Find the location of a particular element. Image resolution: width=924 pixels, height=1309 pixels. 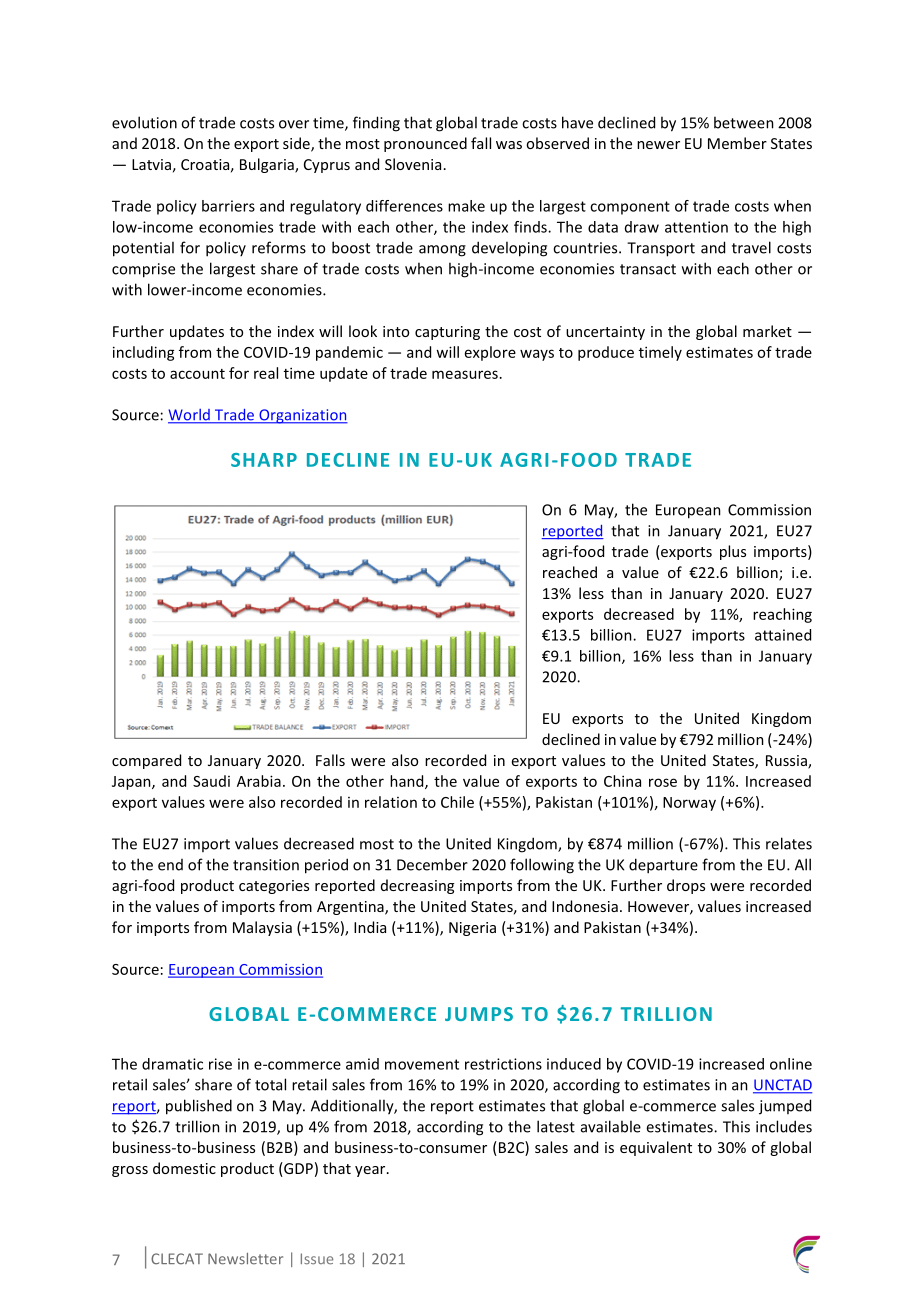

drops is located at coordinates (686, 886).
